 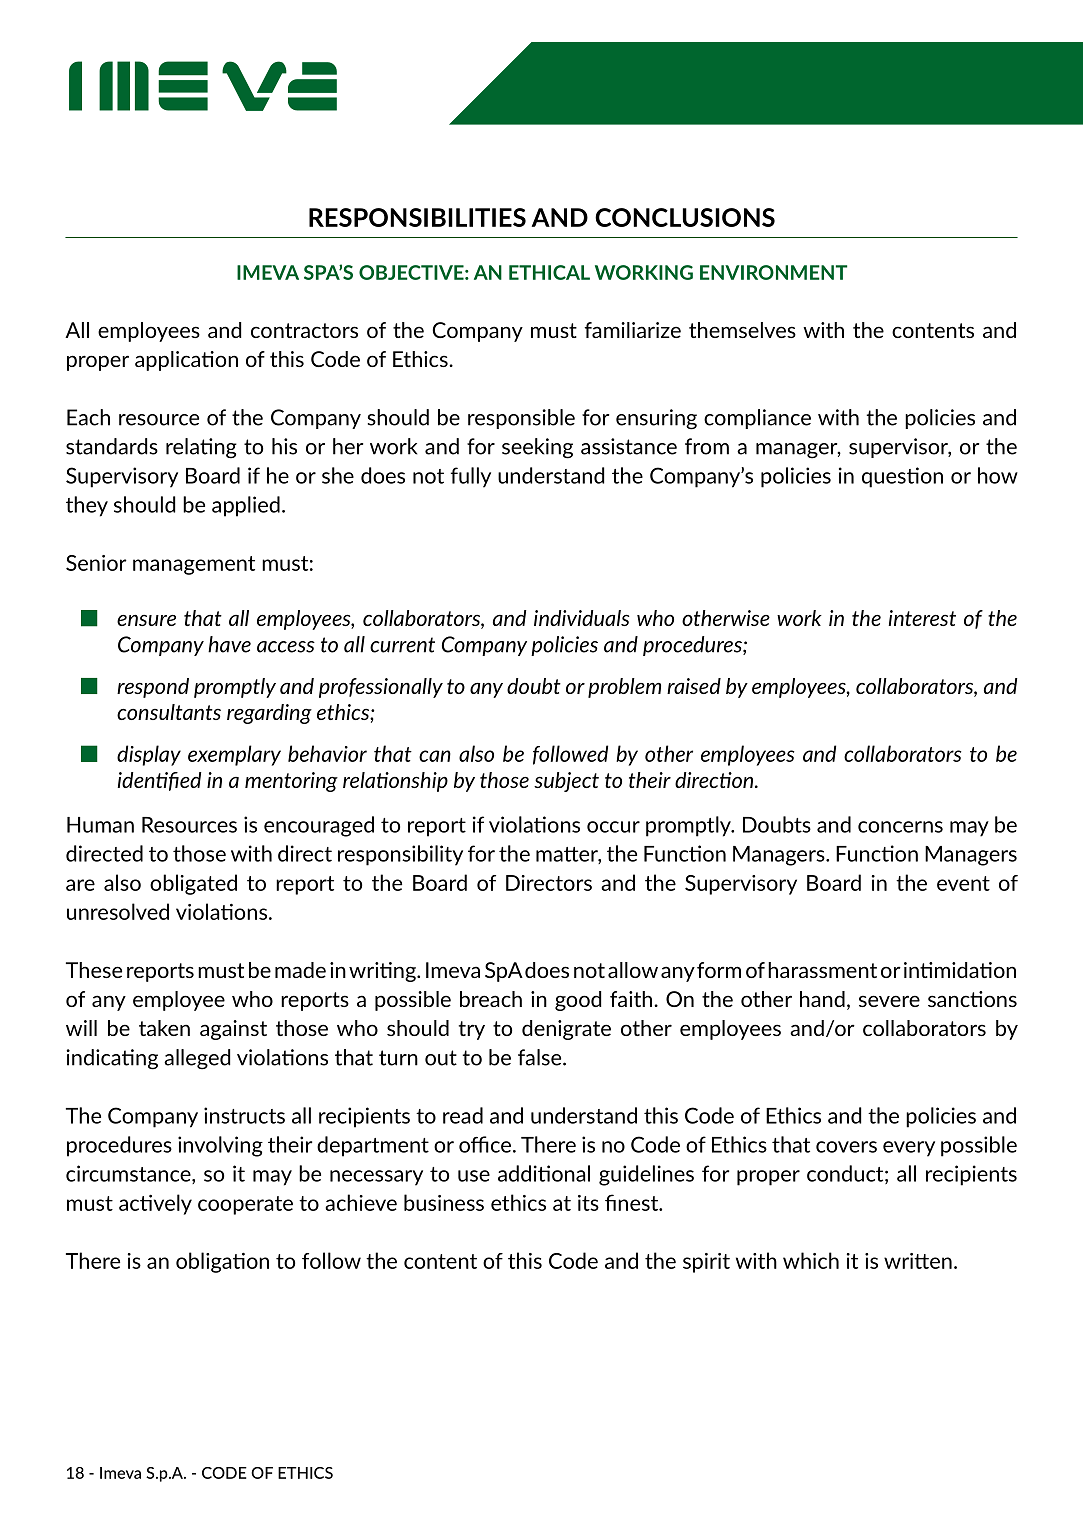 I want to click on contractors, so click(x=304, y=330).
